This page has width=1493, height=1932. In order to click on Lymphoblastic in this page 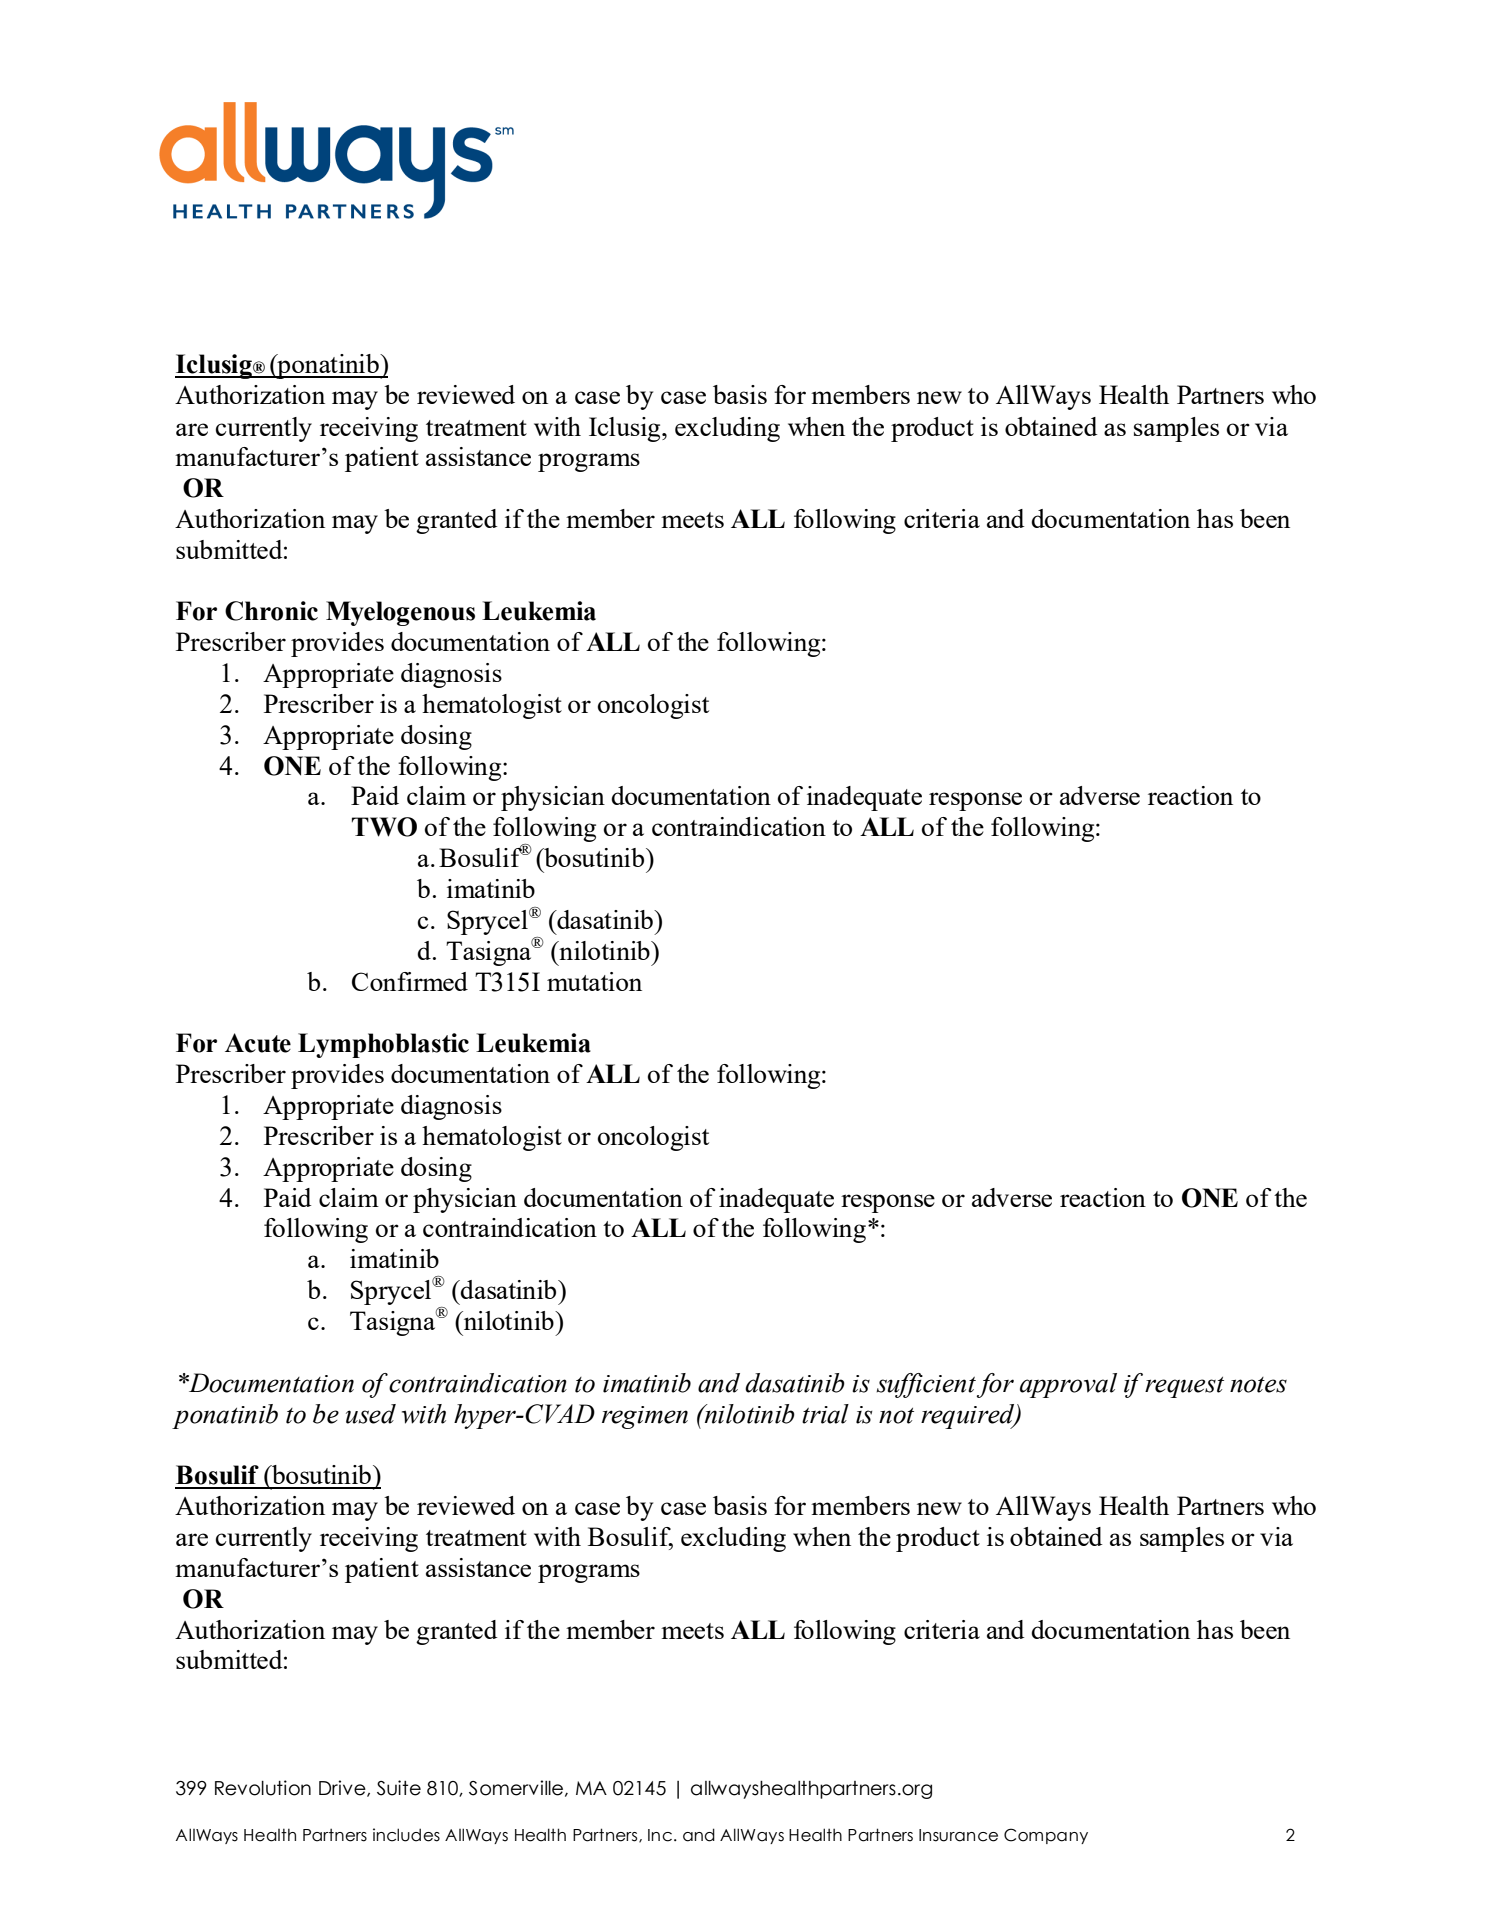, I will do `click(383, 1045)`.
